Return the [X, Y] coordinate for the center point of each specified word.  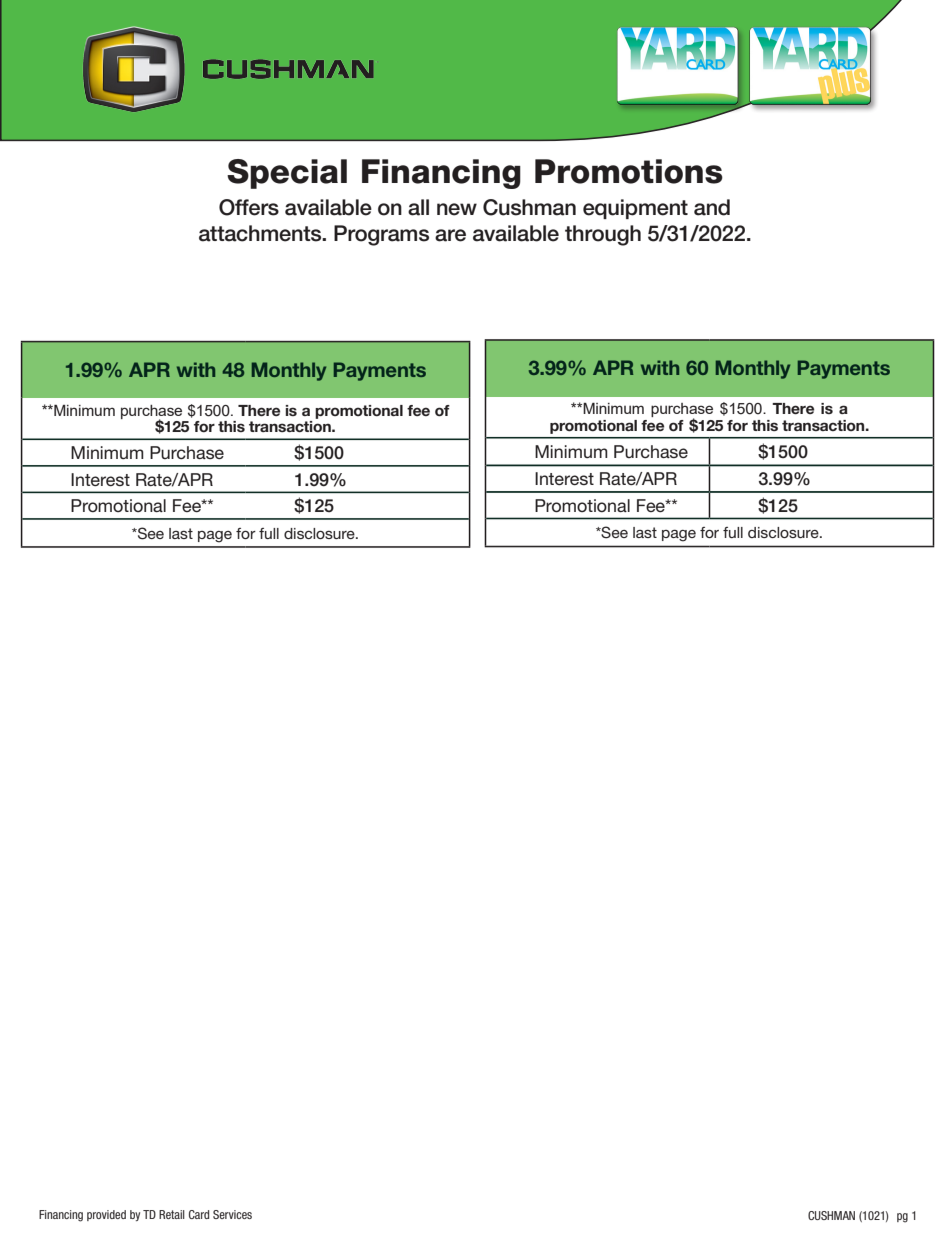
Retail [172, 1214]
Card [199, 1214]
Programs [381, 235]
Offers [249, 207]
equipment [635, 209]
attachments [261, 233]
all [418, 207]
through [603, 235]
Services [232, 1214]
